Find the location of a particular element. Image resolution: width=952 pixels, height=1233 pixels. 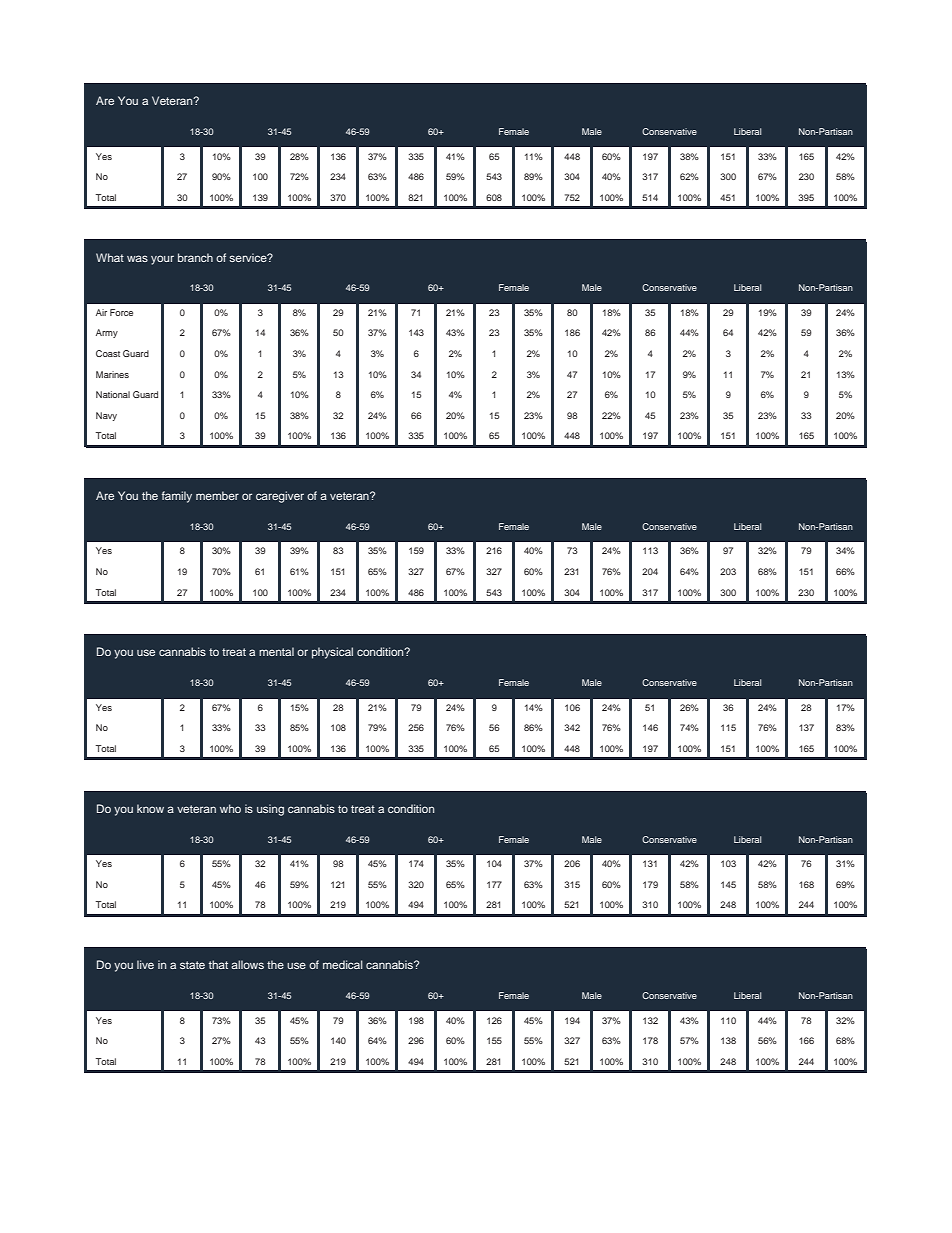

was is located at coordinates (137, 258).
